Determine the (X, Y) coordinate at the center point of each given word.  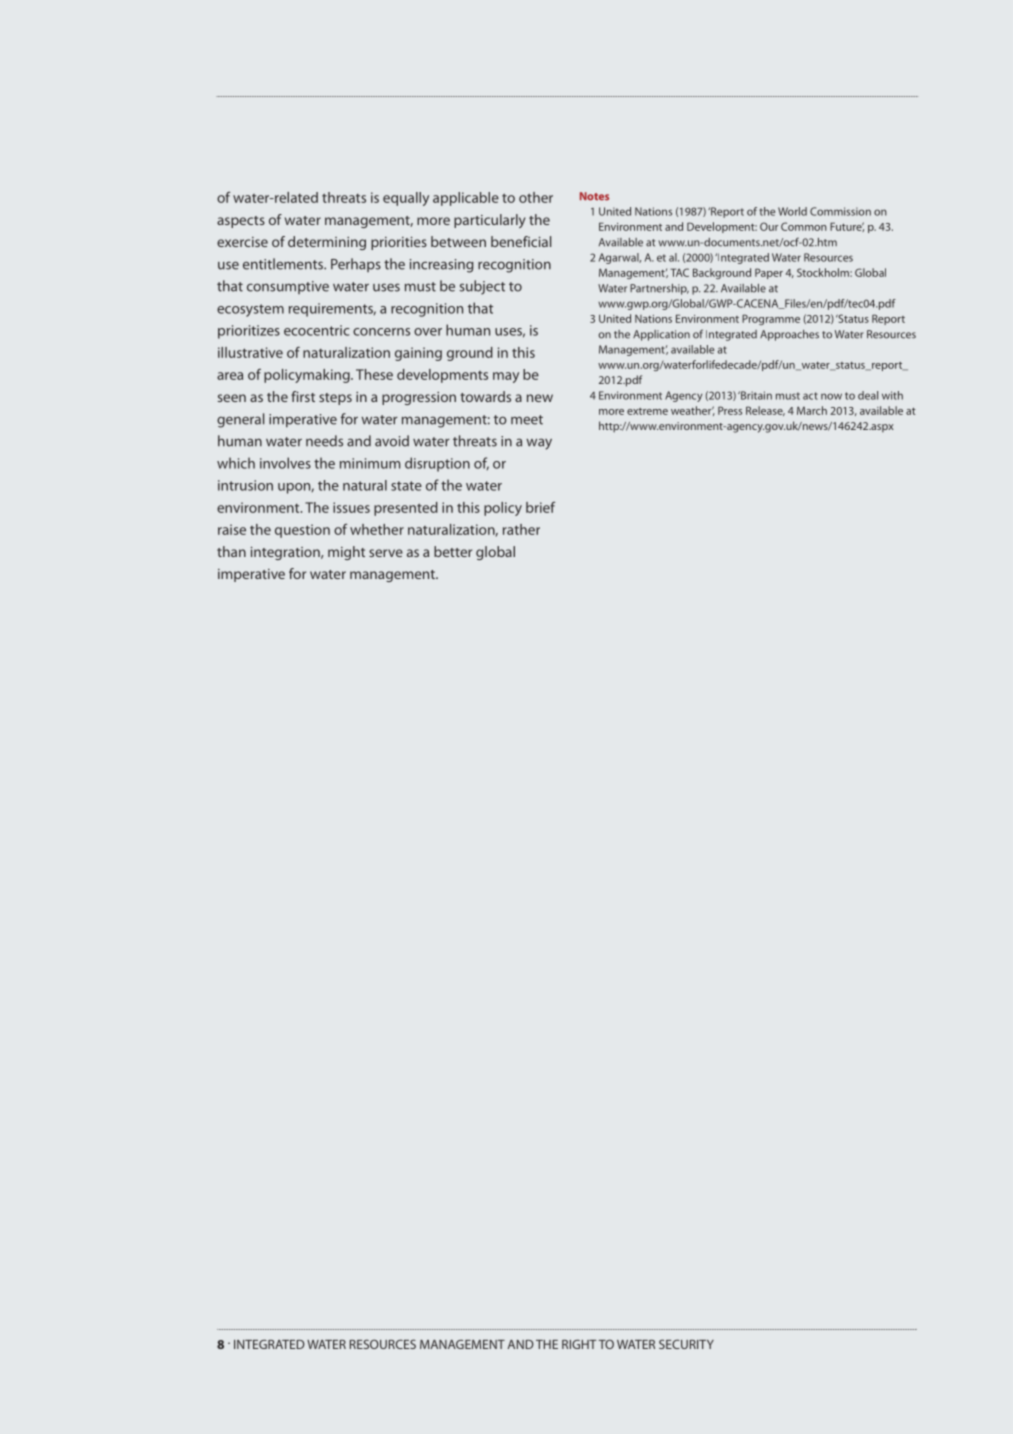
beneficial (521, 241)
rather (521, 529)
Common (804, 226)
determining (327, 243)
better (453, 551)
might (346, 553)
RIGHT (579, 1344)
